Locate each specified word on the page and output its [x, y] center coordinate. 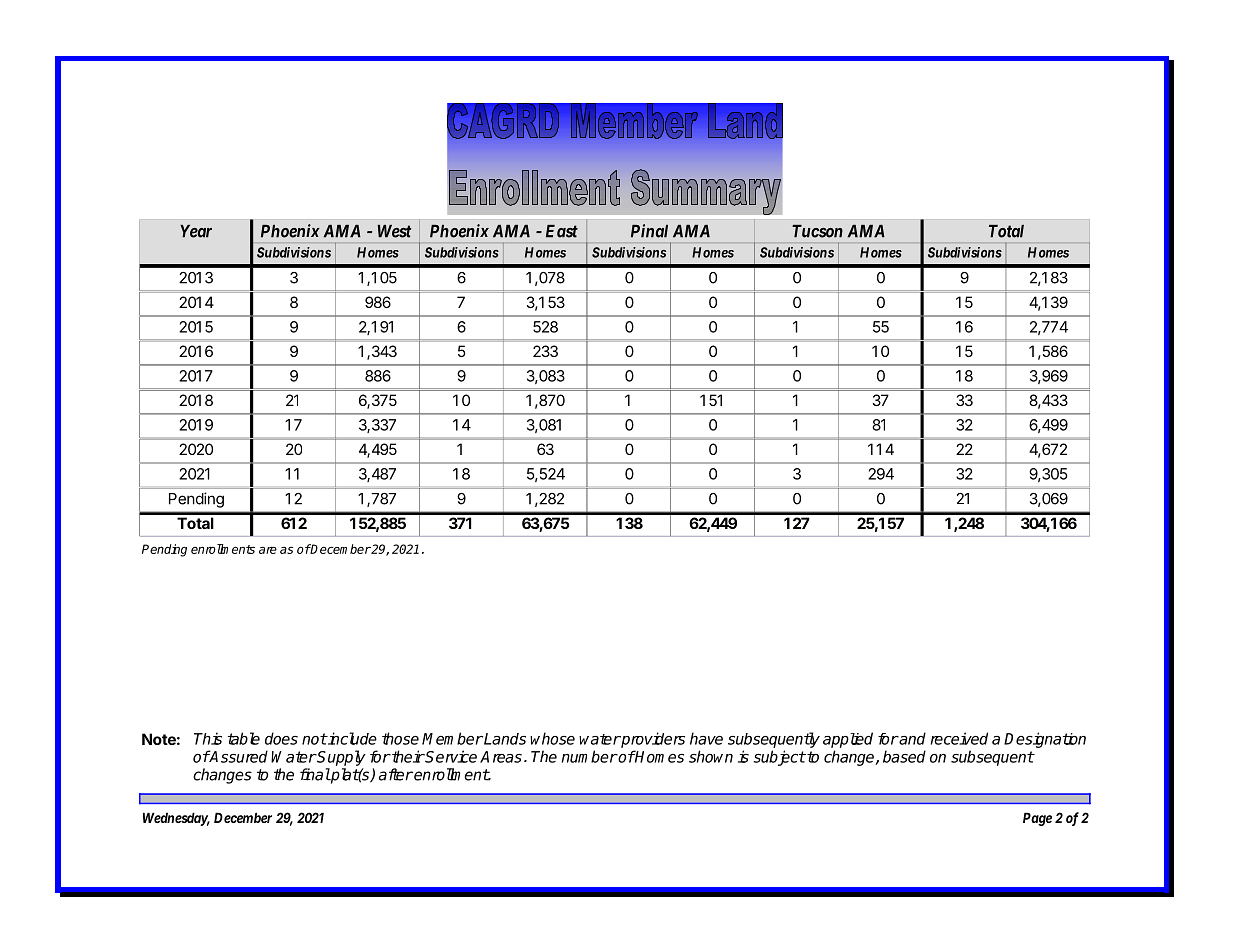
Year [196, 231]
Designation [1045, 740]
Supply [341, 758]
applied [848, 740]
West [394, 231]
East [562, 231]
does [281, 738]
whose [552, 738]
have [706, 738]
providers [652, 740]
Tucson [817, 231]
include [351, 738]
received [959, 738]
